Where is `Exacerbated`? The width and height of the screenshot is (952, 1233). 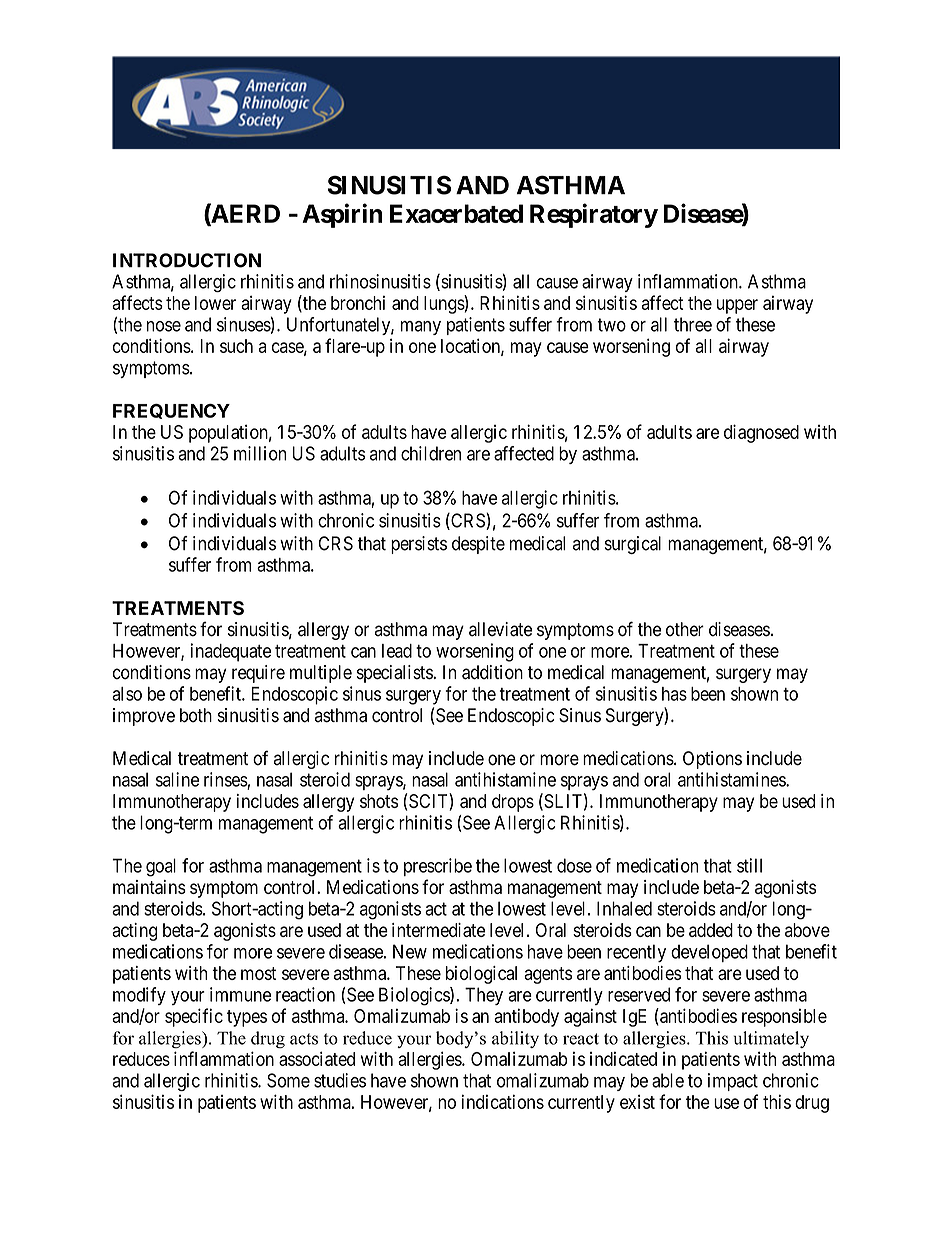 Exacerbated is located at coordinates (456, 213).
